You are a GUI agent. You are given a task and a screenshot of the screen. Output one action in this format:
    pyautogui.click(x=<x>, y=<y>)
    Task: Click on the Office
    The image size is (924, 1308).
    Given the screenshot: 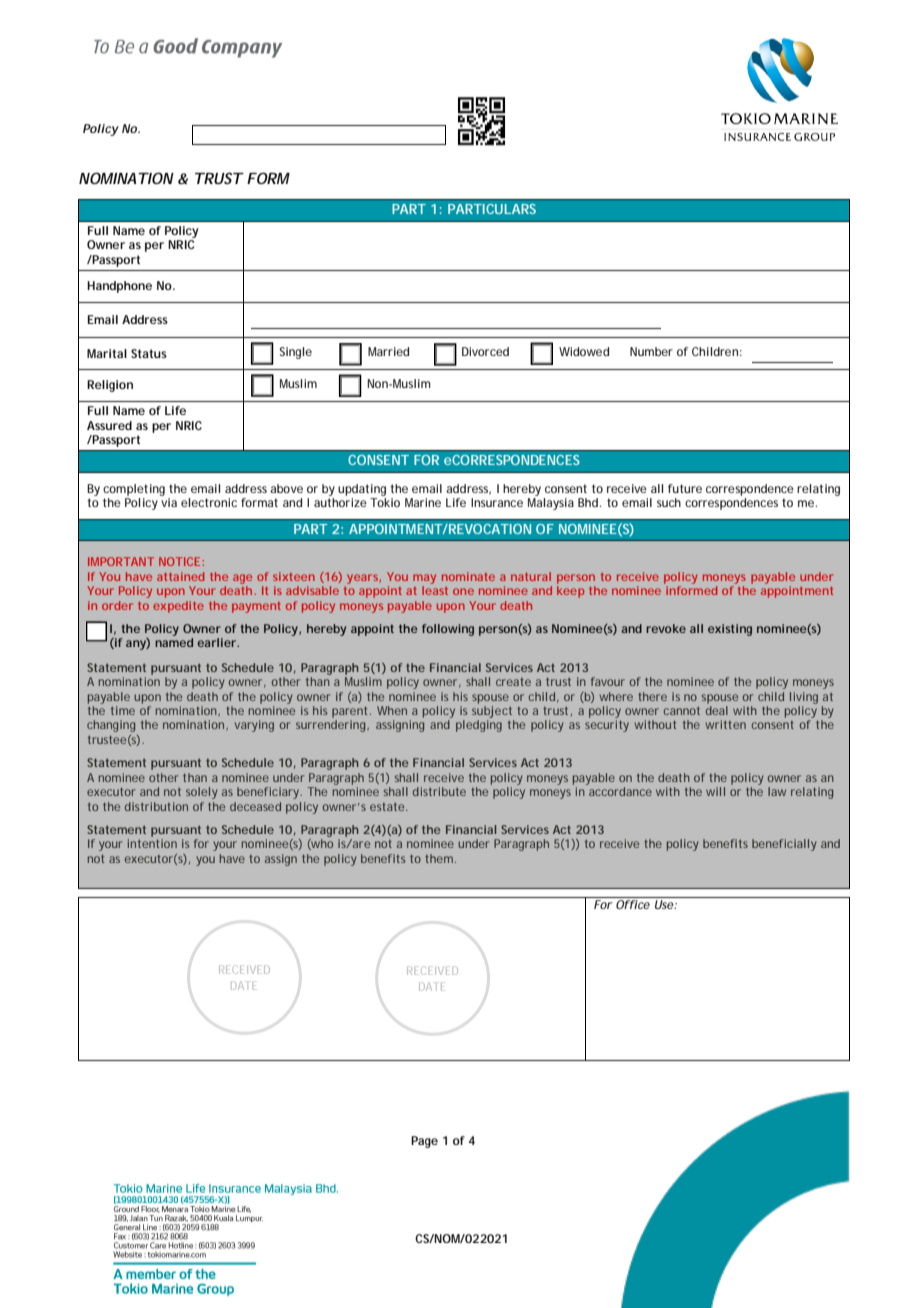 What is the action you would take?
    pyautogui.click(x=633, y=904)
